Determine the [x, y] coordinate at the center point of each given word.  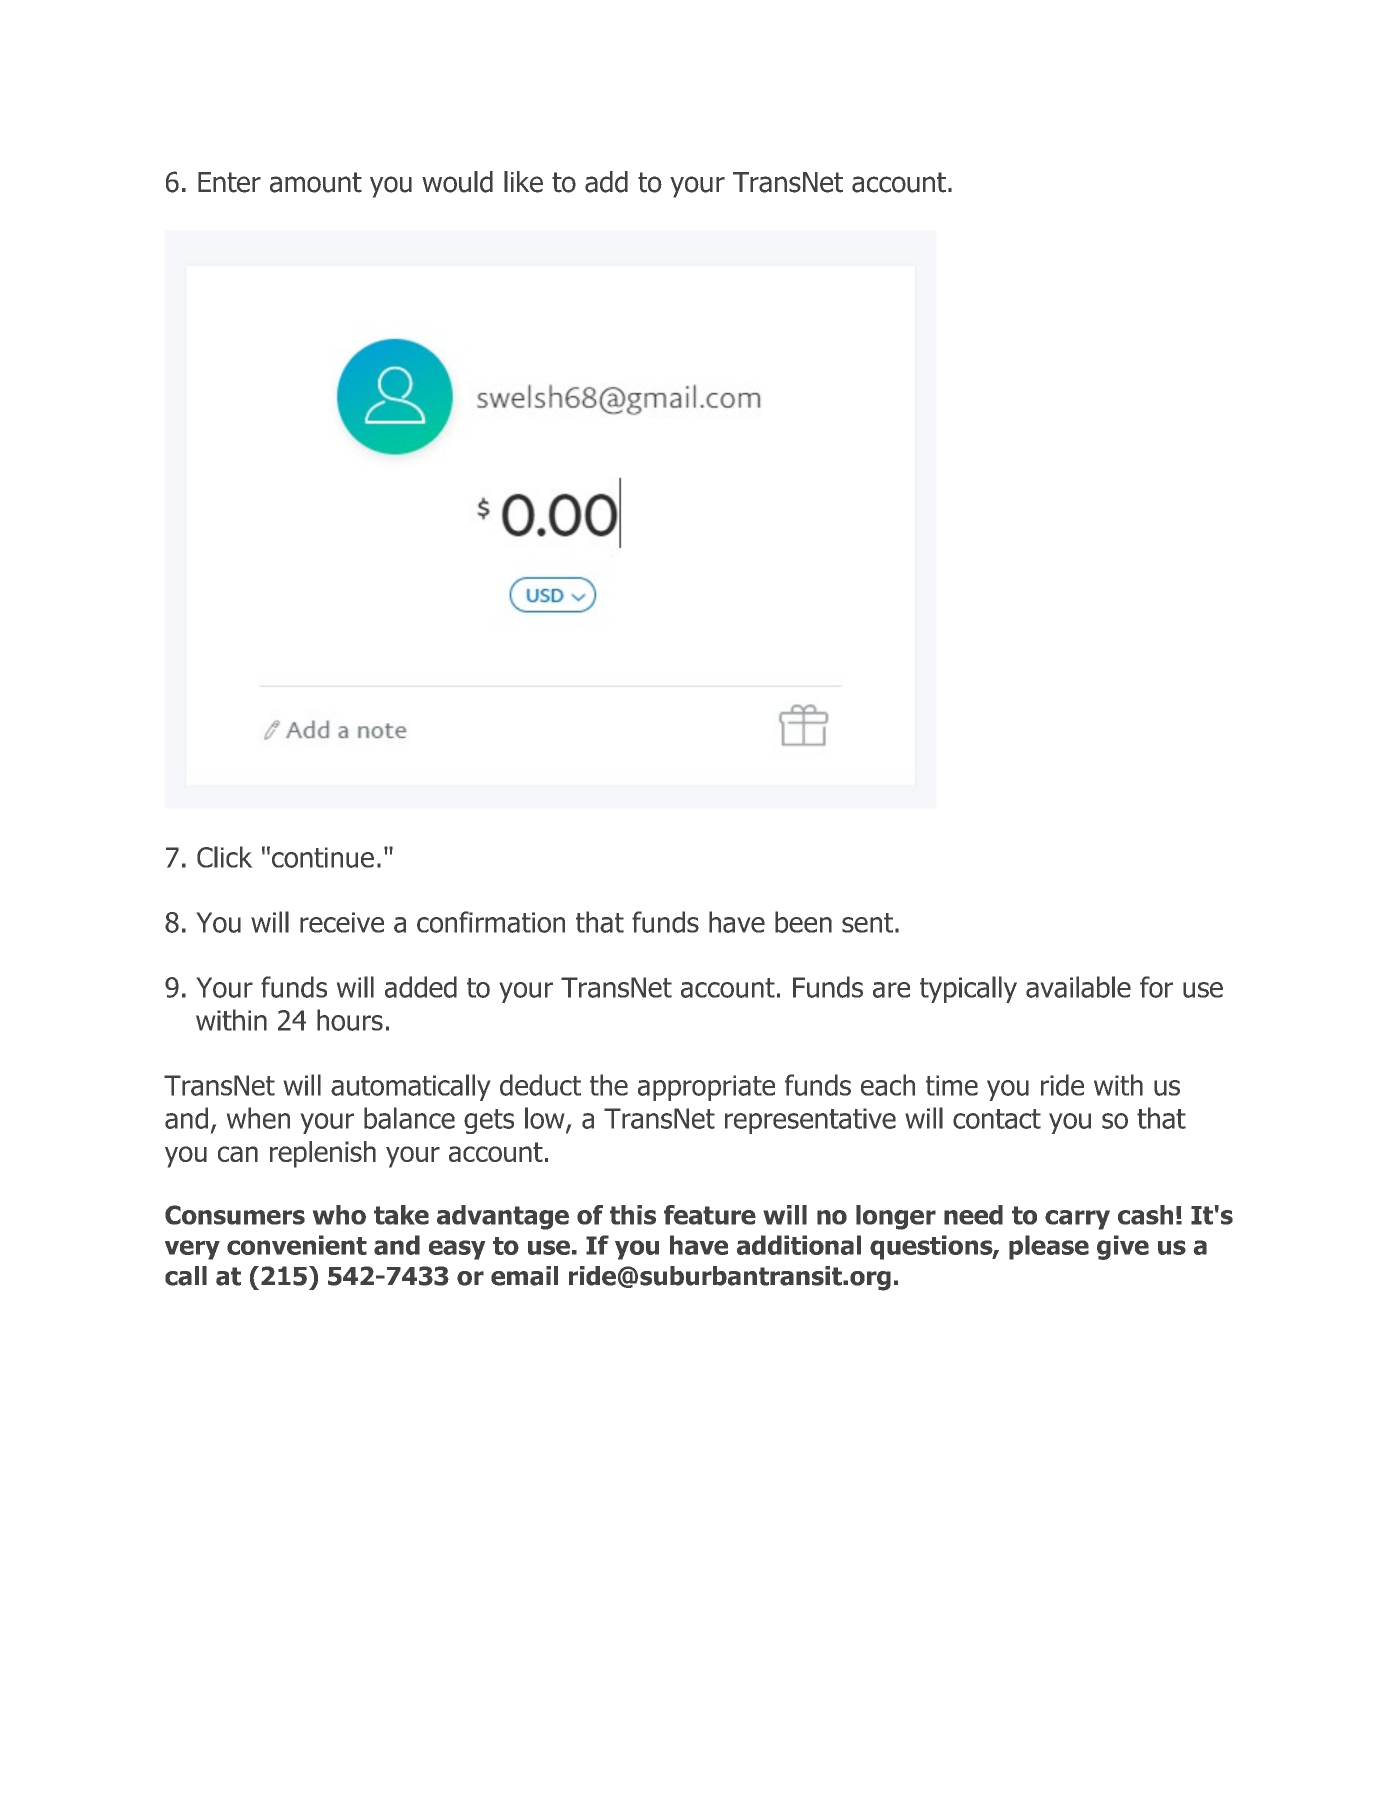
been [803, 922]
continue [323, 857]
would [457, 182]
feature [710, 1215]
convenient [297, 1245]
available [1078, 987]
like [523, 182]
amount [316, 182]
